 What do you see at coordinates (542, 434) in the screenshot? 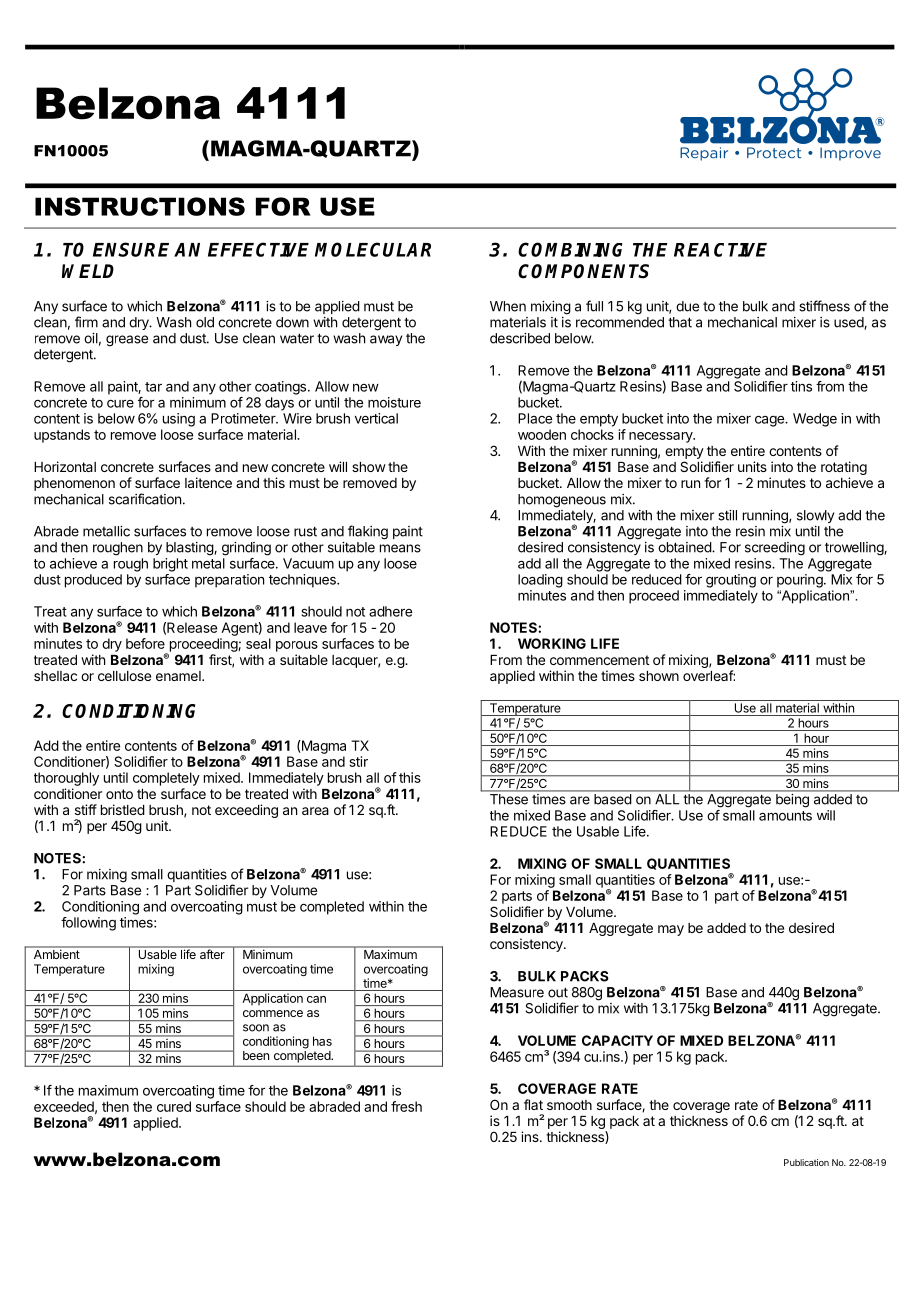
I see `wooden` at bounding box center [542, 434].
